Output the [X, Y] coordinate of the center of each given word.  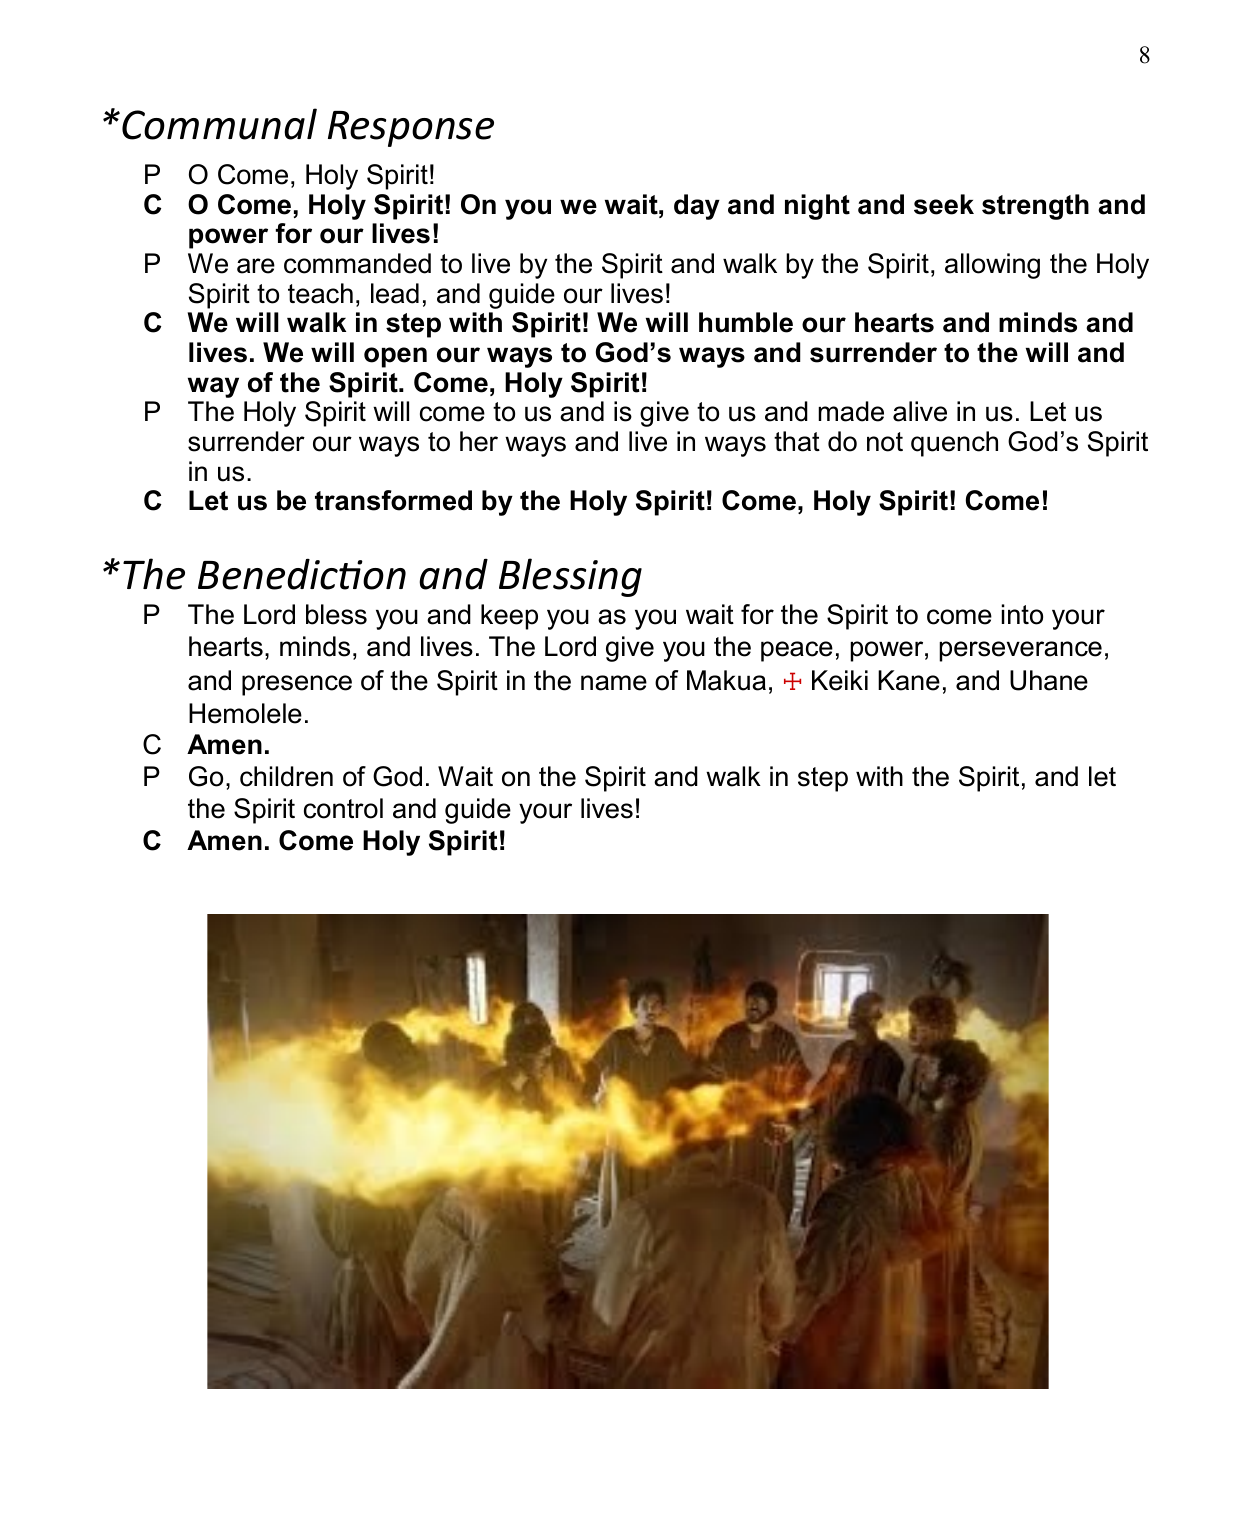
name [614, 683]
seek [944, 204]
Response [411, 129]
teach [320, 293]
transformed [393, 500]
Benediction [302, 574]
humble [746, 322]
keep [509, 617]
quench [954, 444]
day [697, 207]
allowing [992, 266]
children [286, 776]
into [1022, 614]
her [479, 441]
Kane [909, 680]
